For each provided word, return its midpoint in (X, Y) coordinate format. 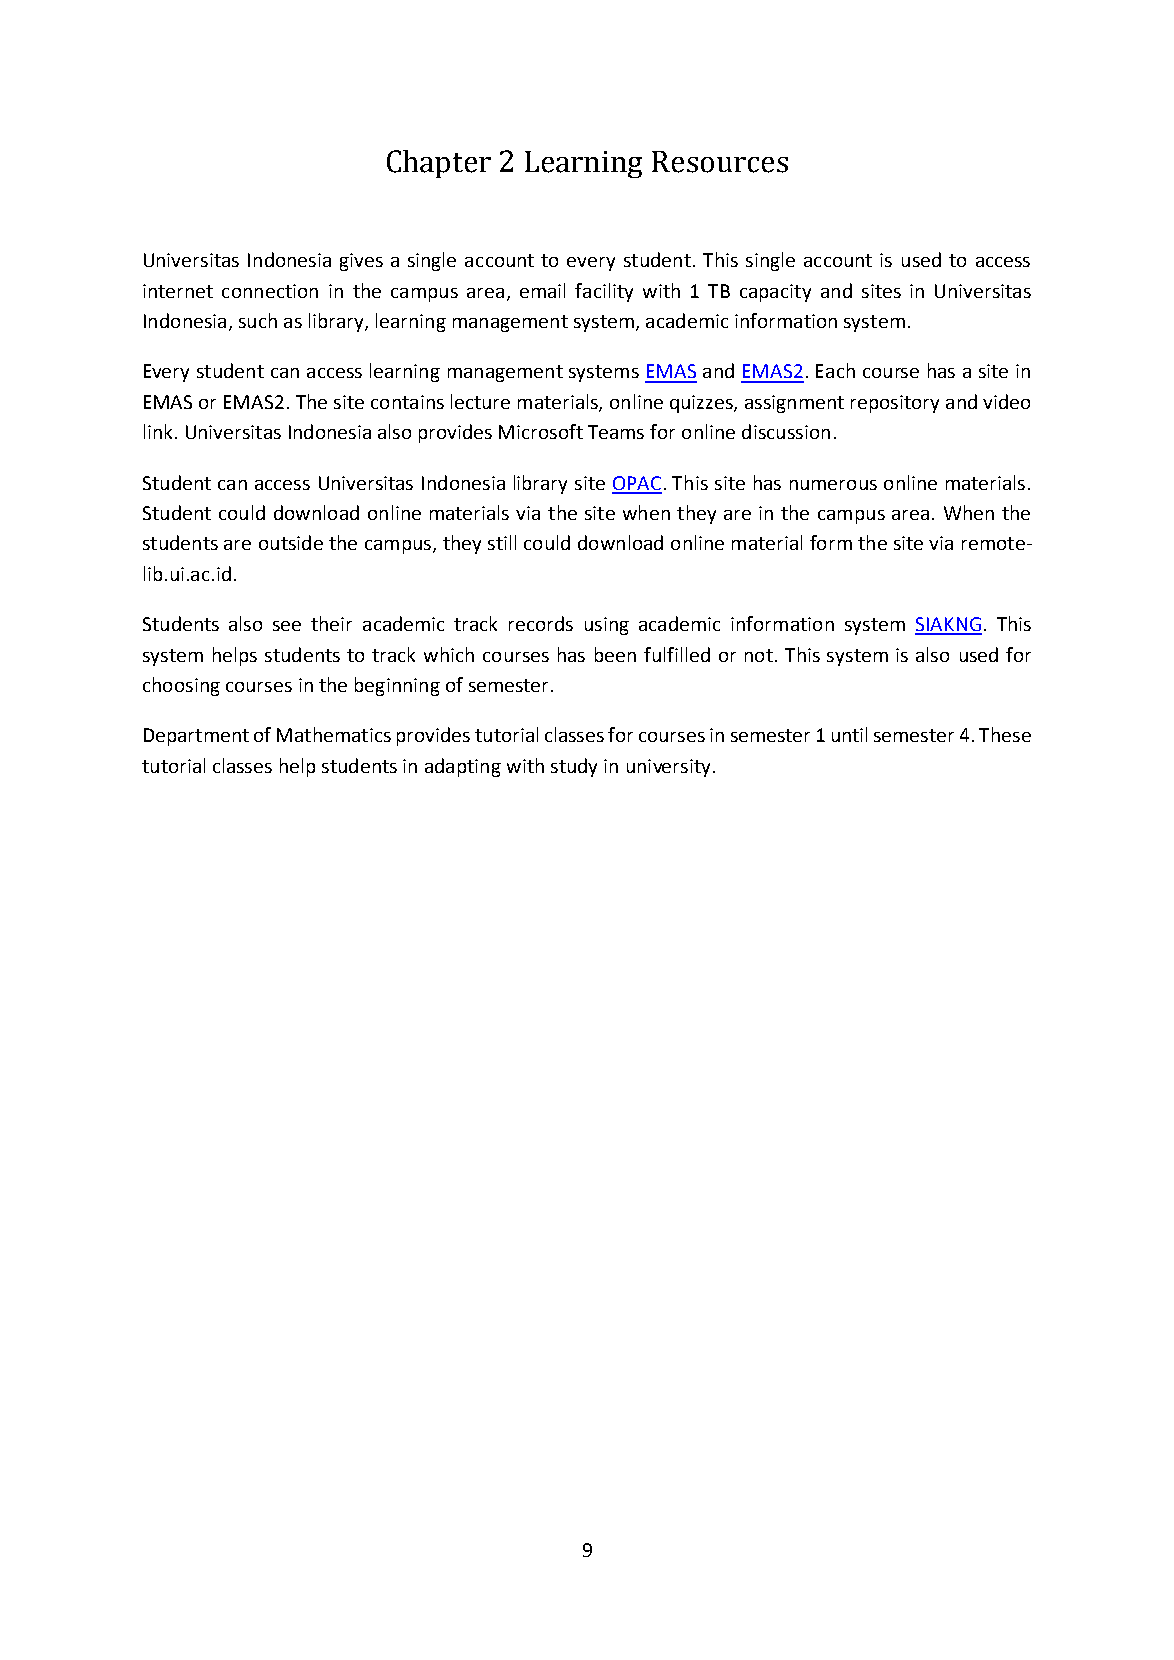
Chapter (439, 164)
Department (196, 737)
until (849, 734)
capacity (775, 293)
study (574, 767)
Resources (720, 162)
